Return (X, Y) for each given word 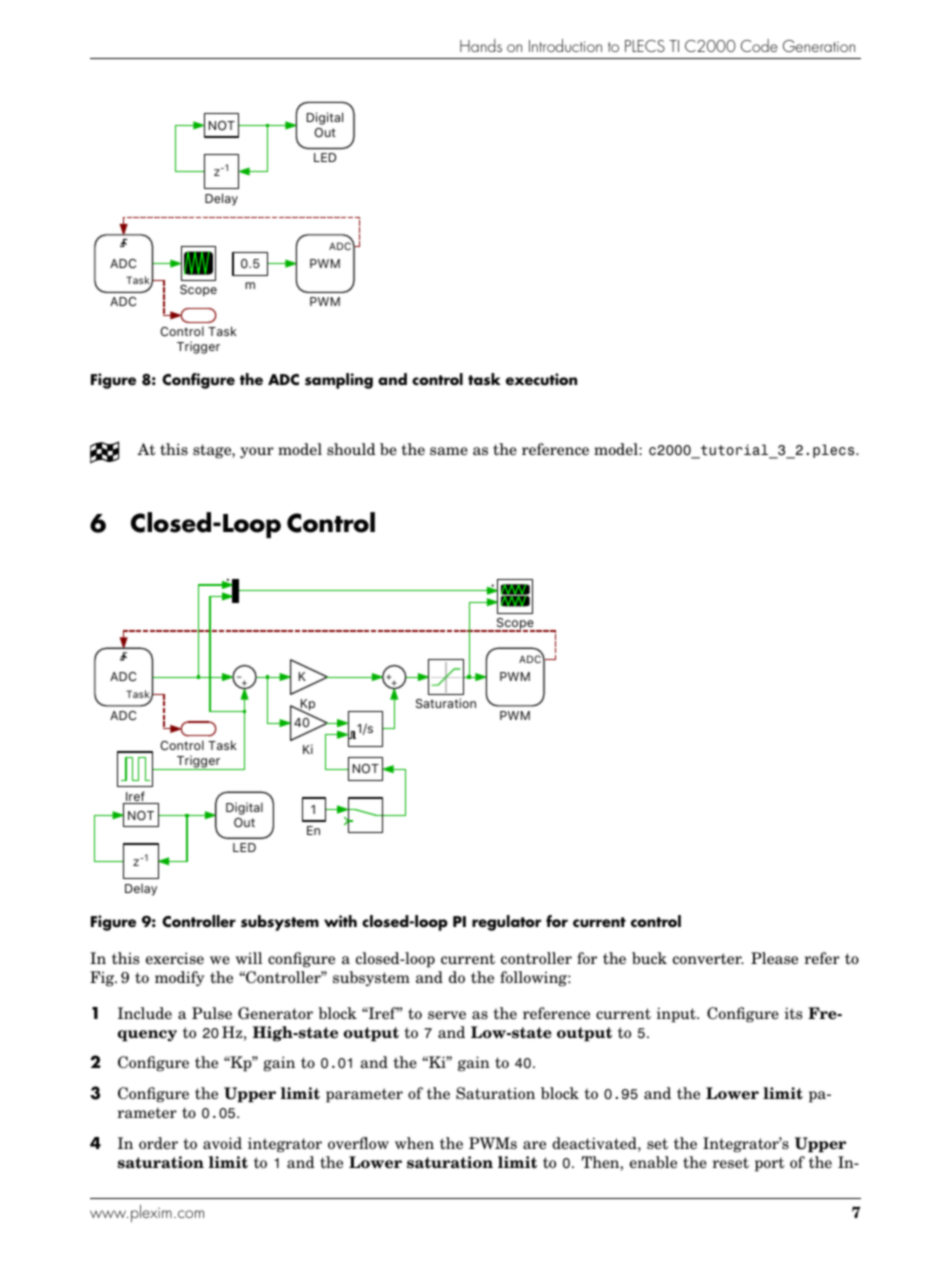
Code (759, 45)
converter (708, 958)
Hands (481, 45)
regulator (506, 923)
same (449, 451)
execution (541, 379)
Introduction (565, 45)
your (257, 452)
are (534, 1145)
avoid (222, 1143)
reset (730, 1163)
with (340, 921)
